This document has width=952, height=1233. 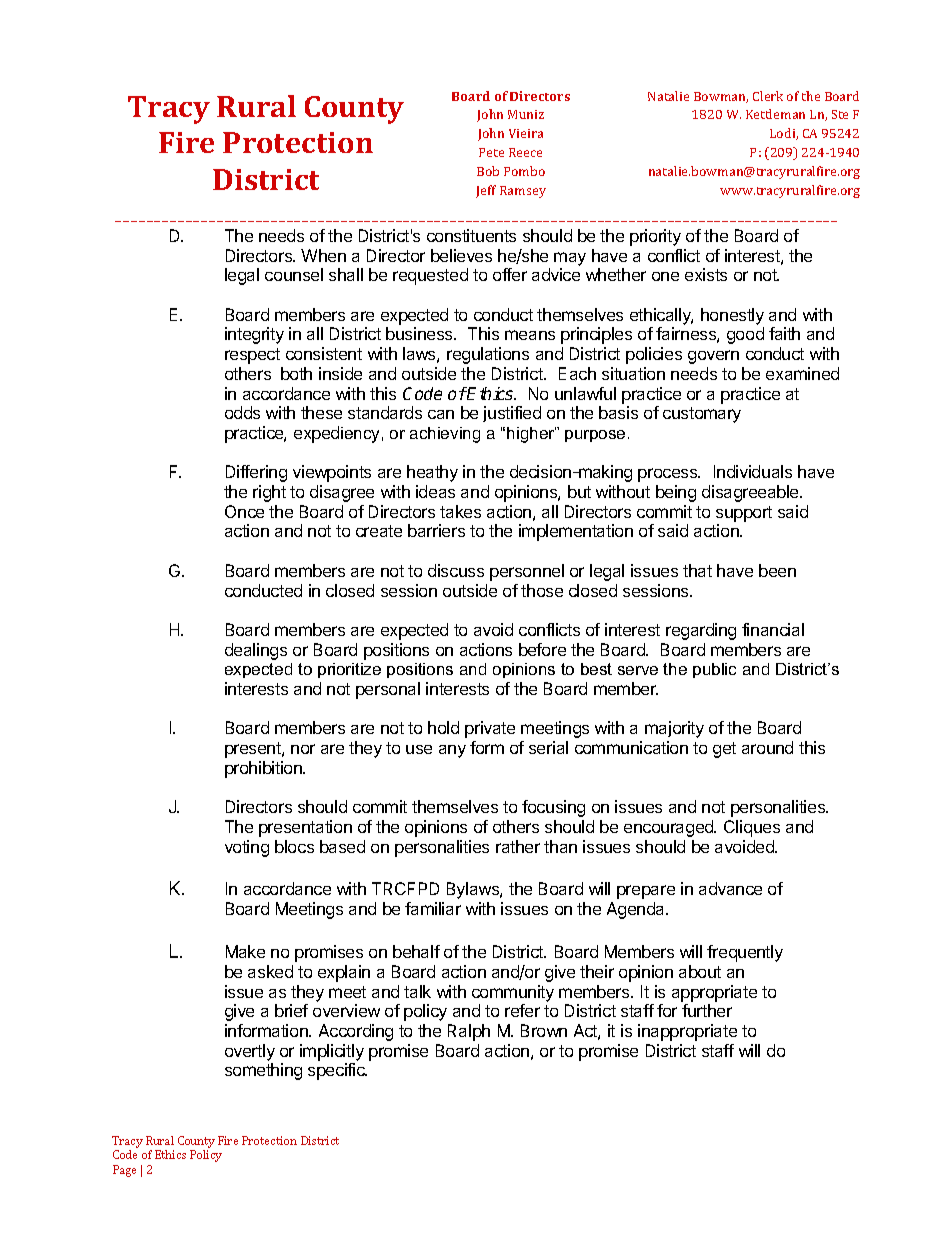 What do you see at coordinates (768, 96) in the document?
I see `Clerk` at bounding box center [768, 96].
